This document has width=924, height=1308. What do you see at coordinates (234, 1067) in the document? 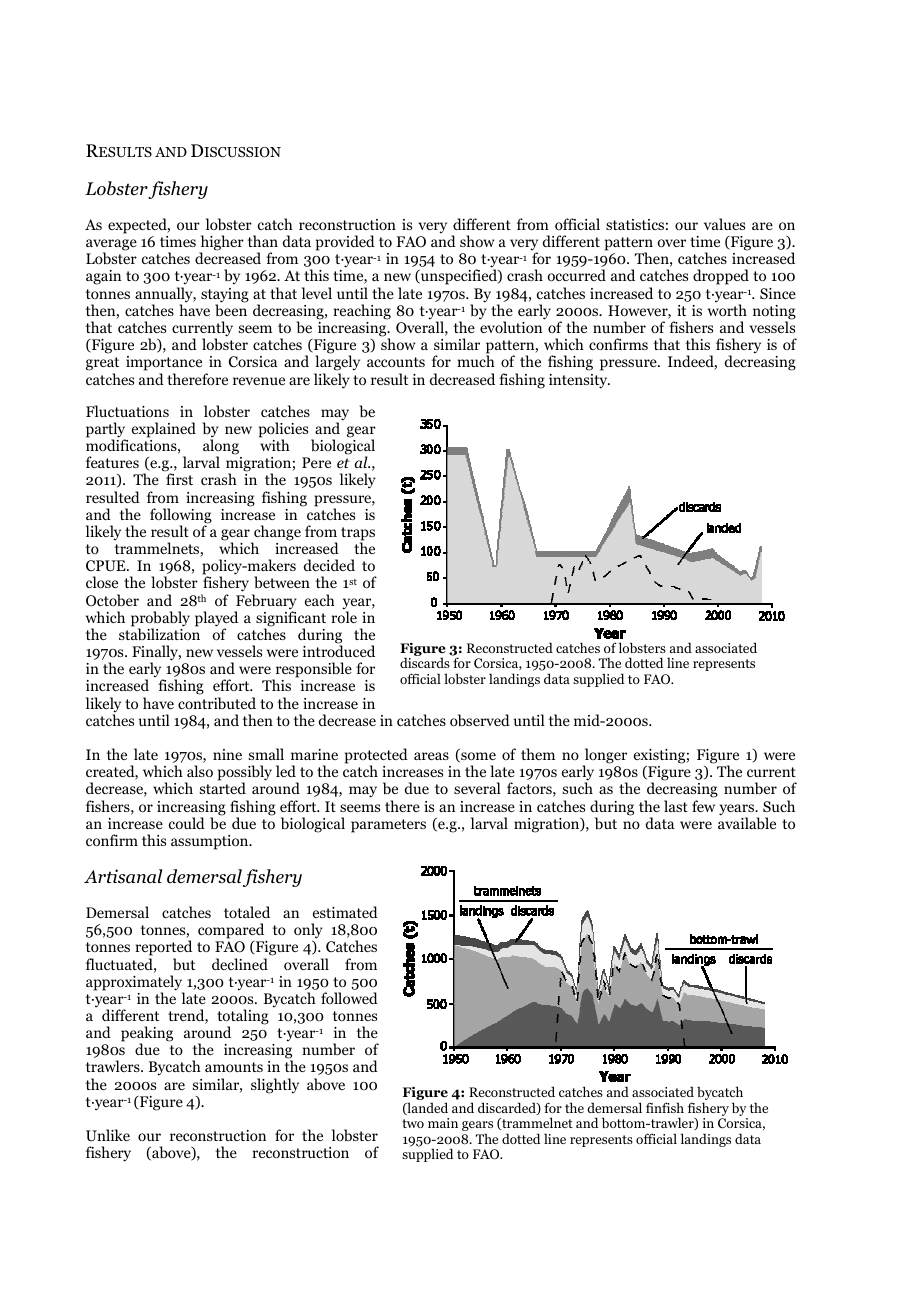
I see `amounts` at bounding box center [234, 1067].
